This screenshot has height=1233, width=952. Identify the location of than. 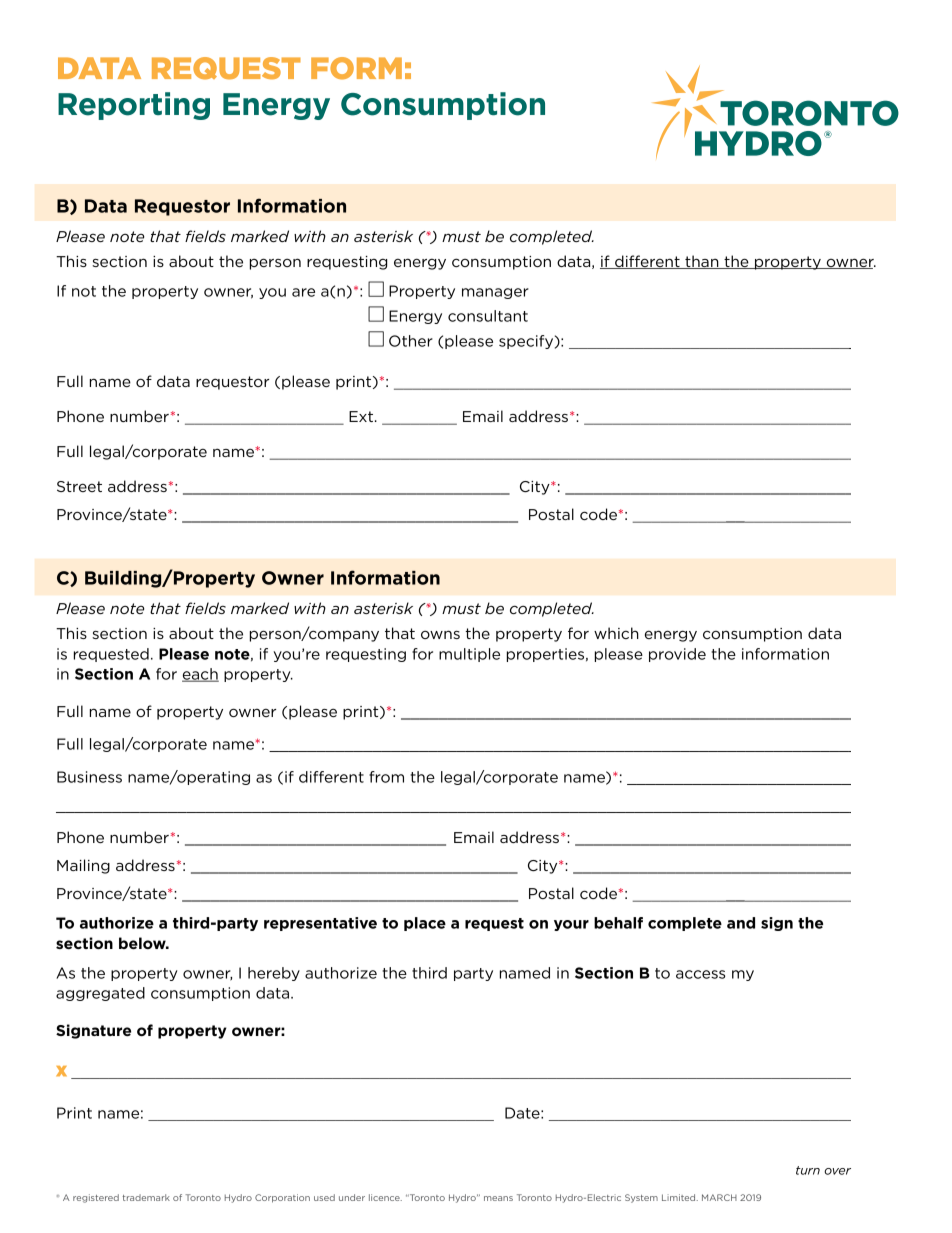
(702, 262).
